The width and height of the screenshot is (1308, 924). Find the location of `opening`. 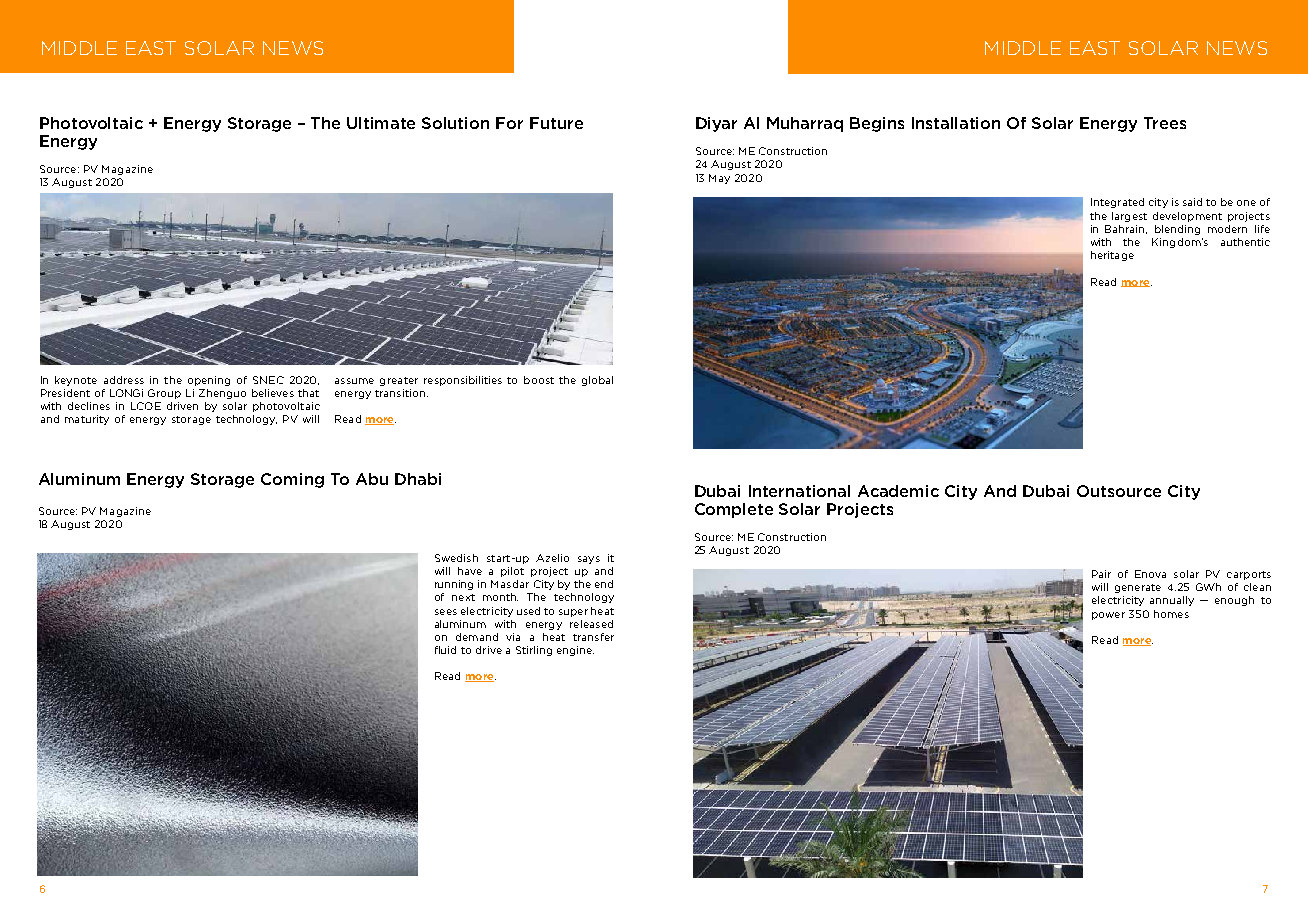

opening is located at coordinates (209, 381).
